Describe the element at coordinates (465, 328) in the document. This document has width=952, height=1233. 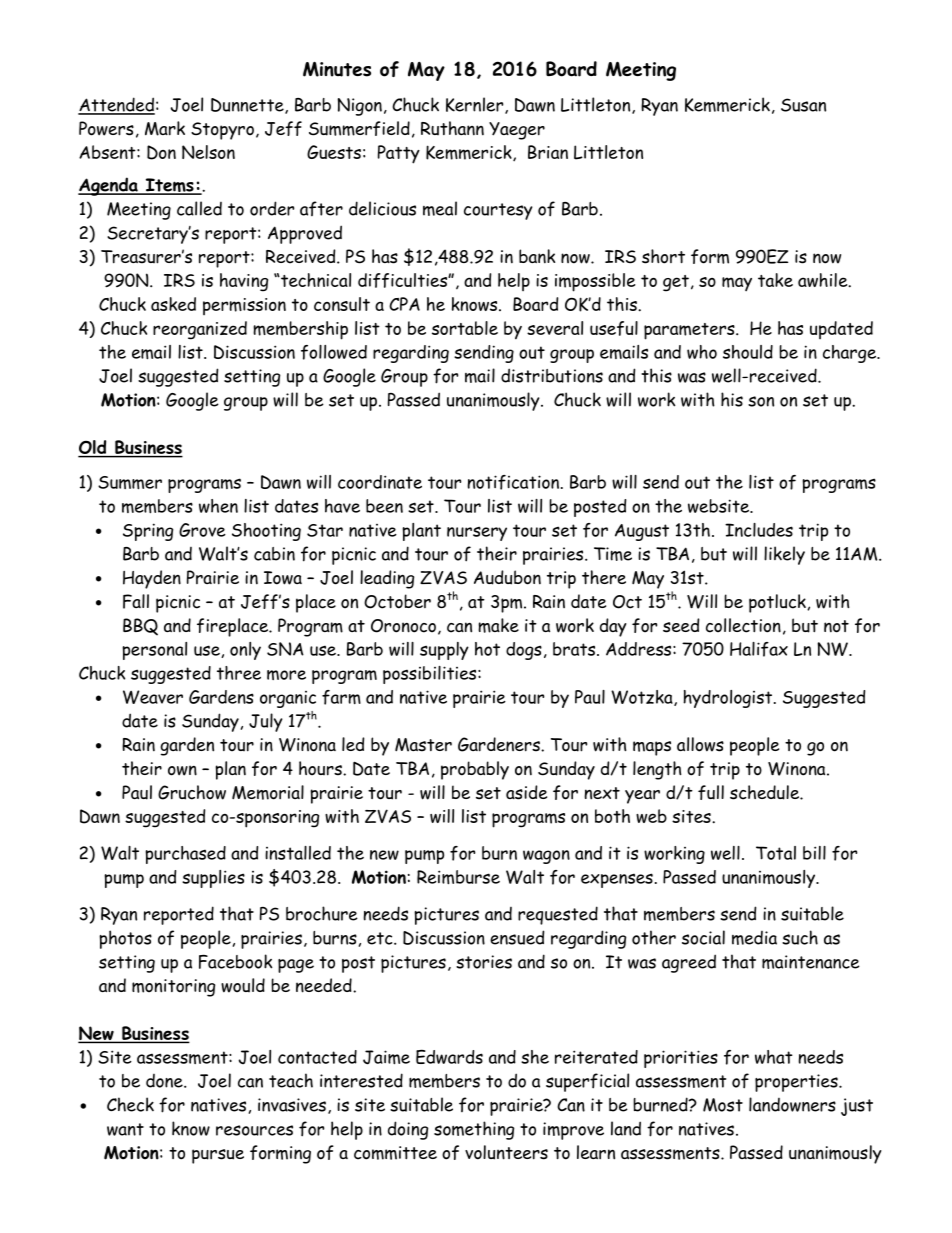
I see `sortable` at that location.
